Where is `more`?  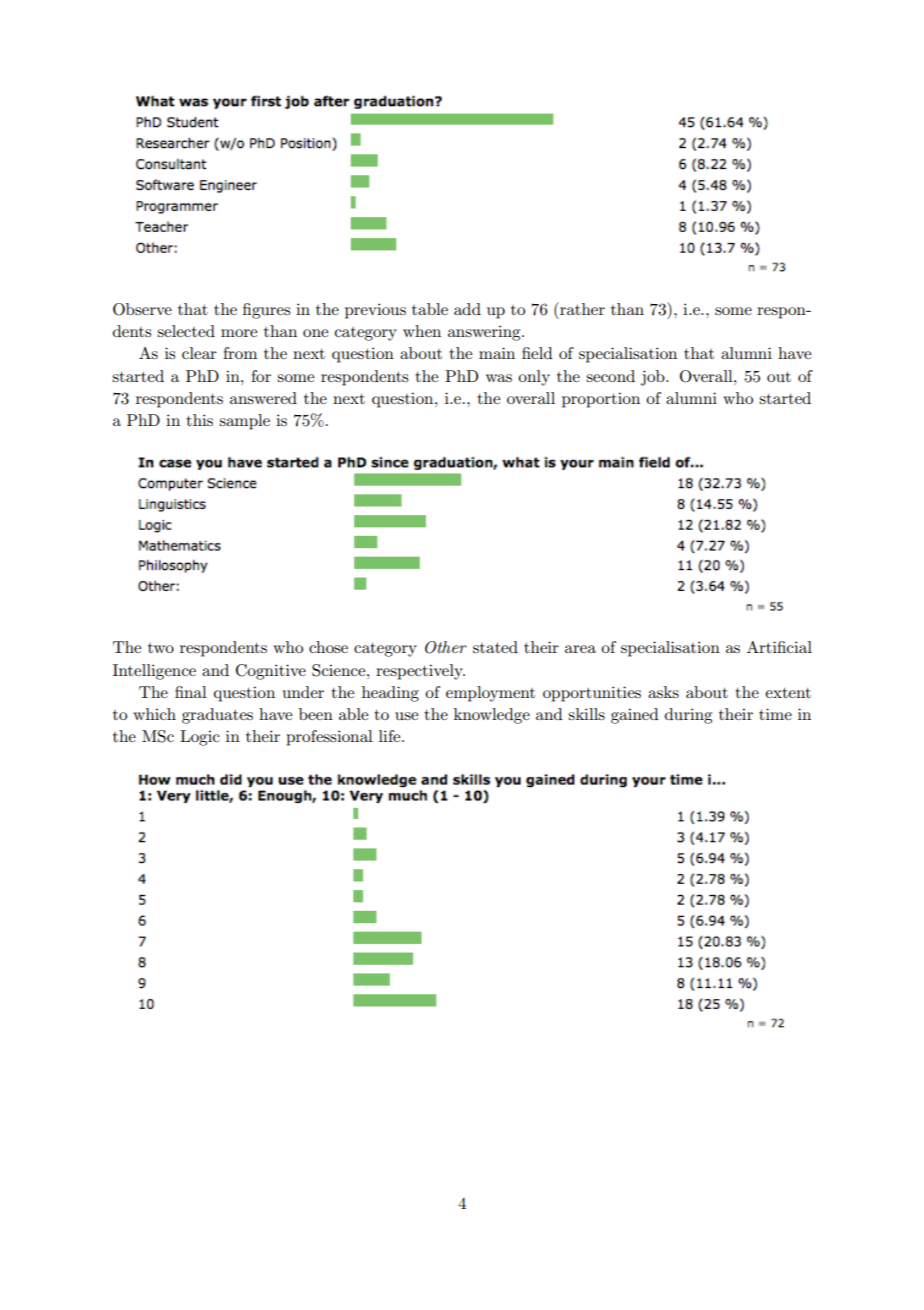
more is located at coordinates (239, 333).
